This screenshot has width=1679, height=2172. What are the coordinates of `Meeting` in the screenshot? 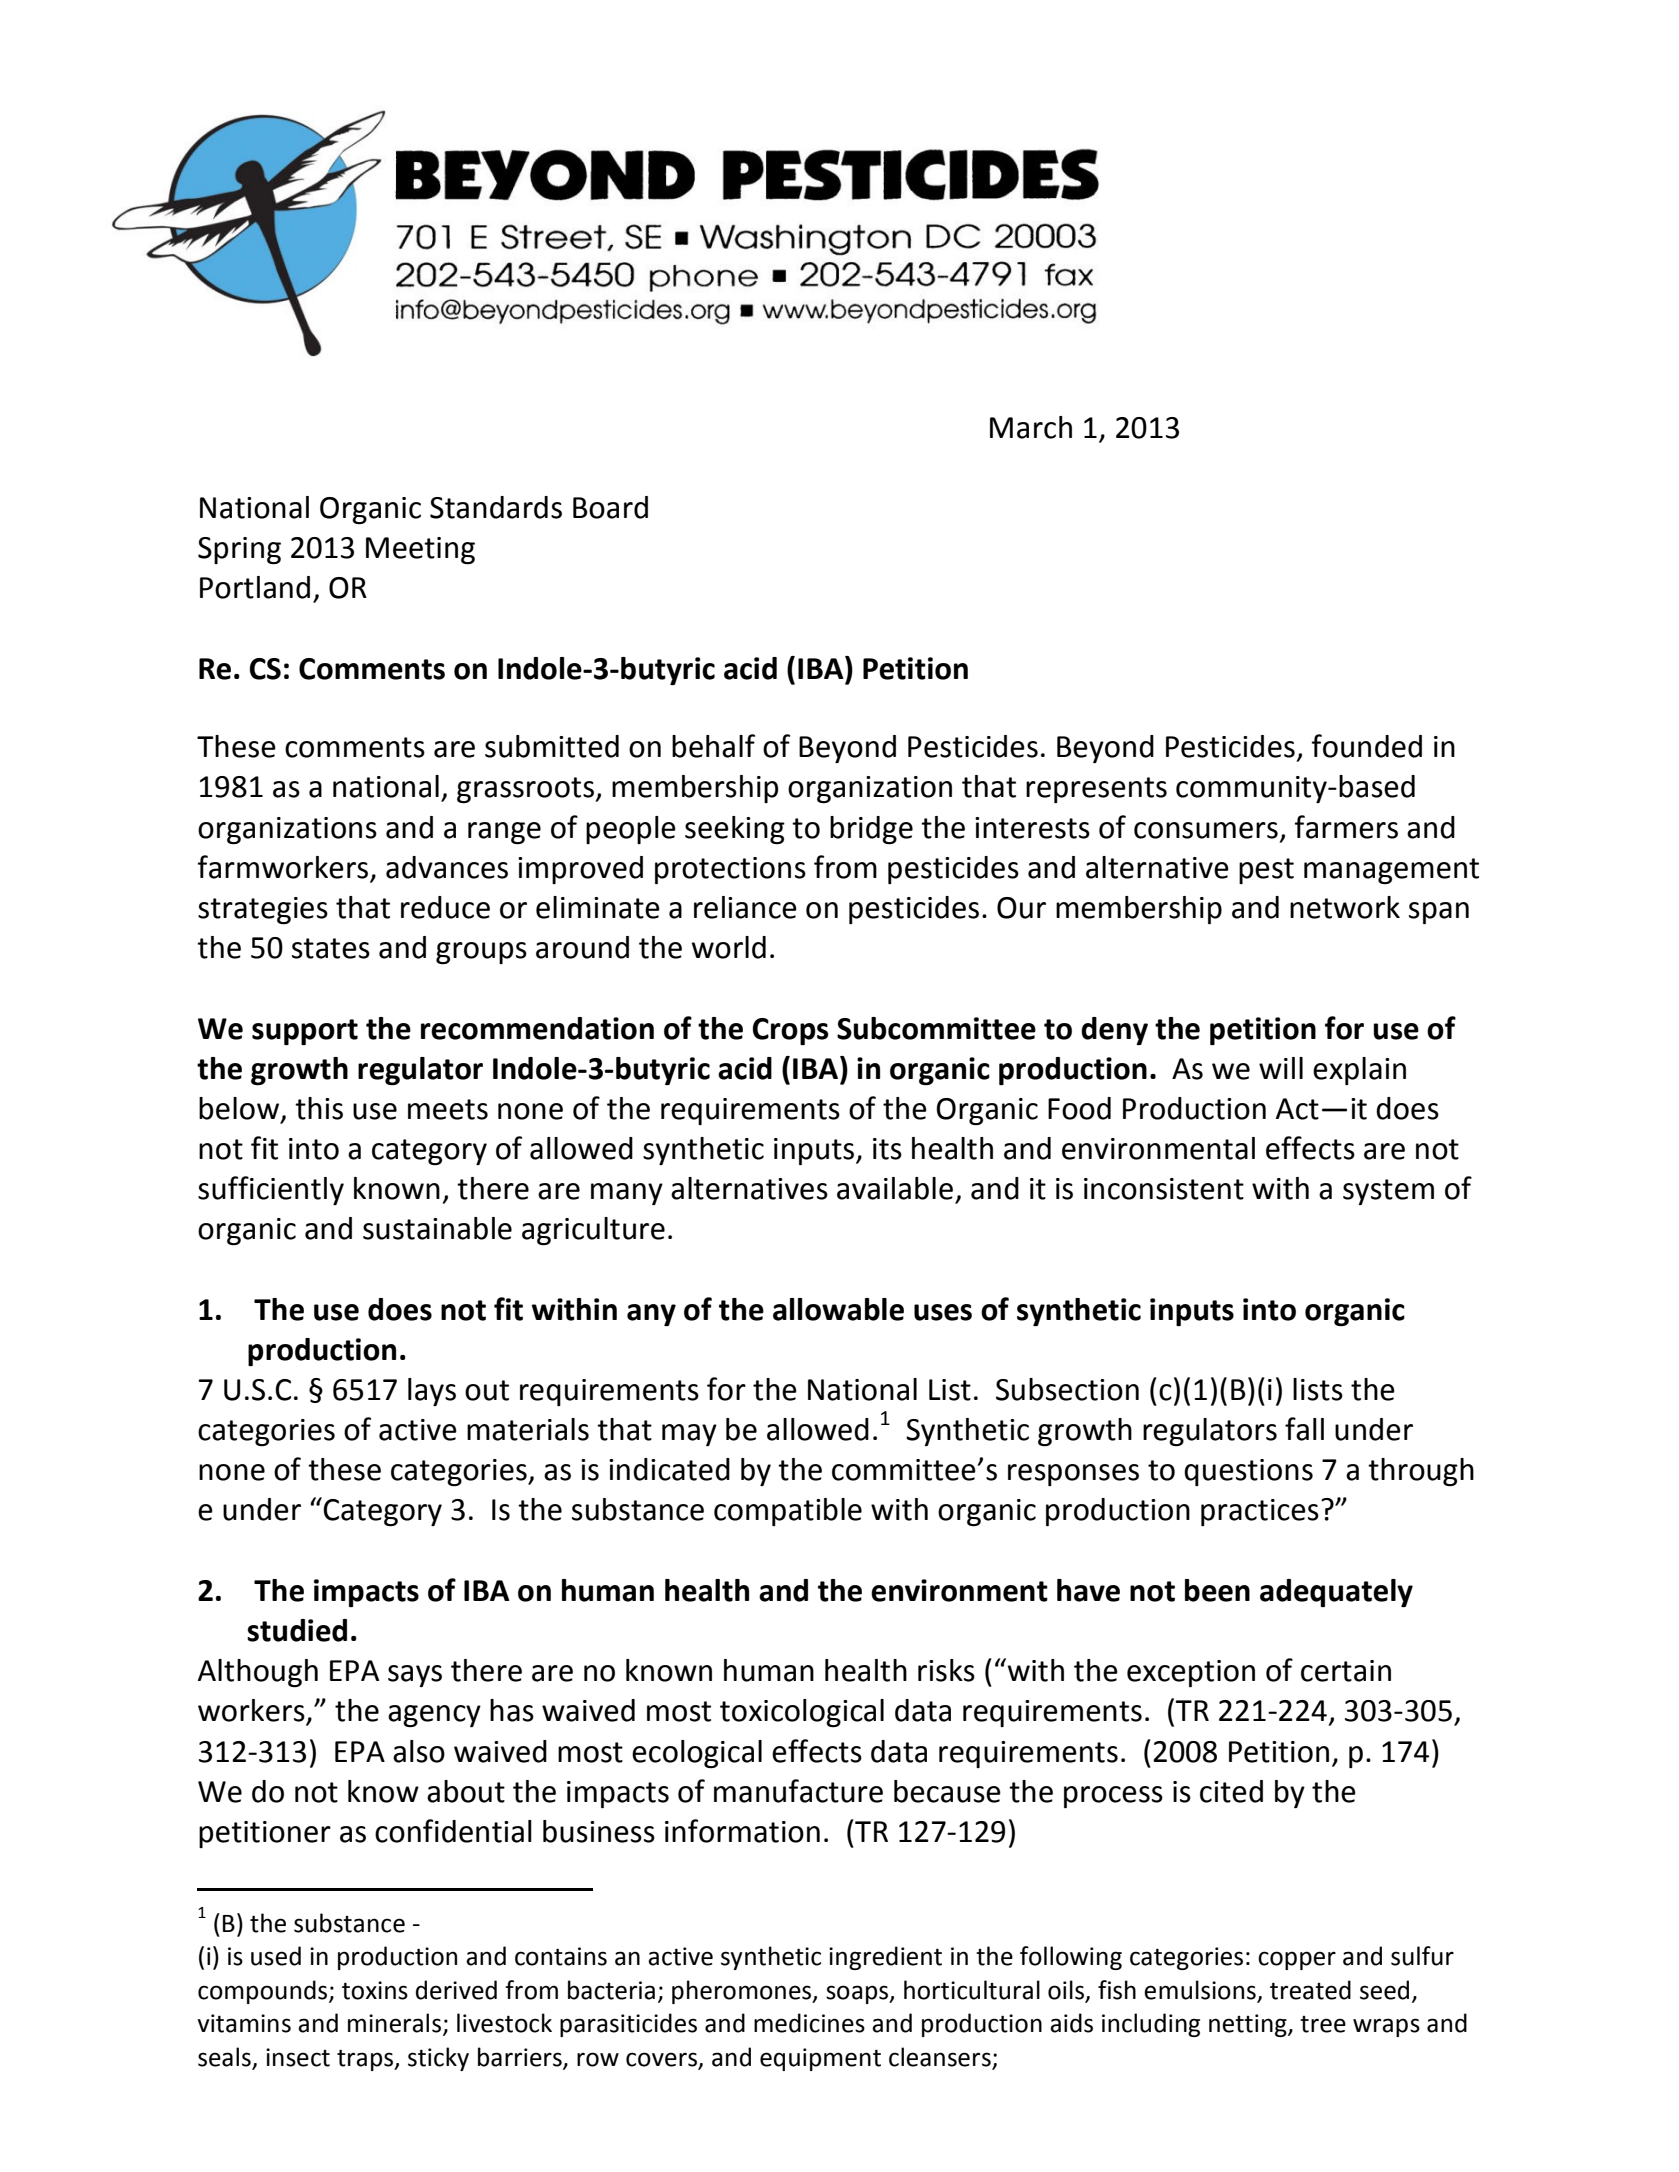 It's located at (420, 550).
